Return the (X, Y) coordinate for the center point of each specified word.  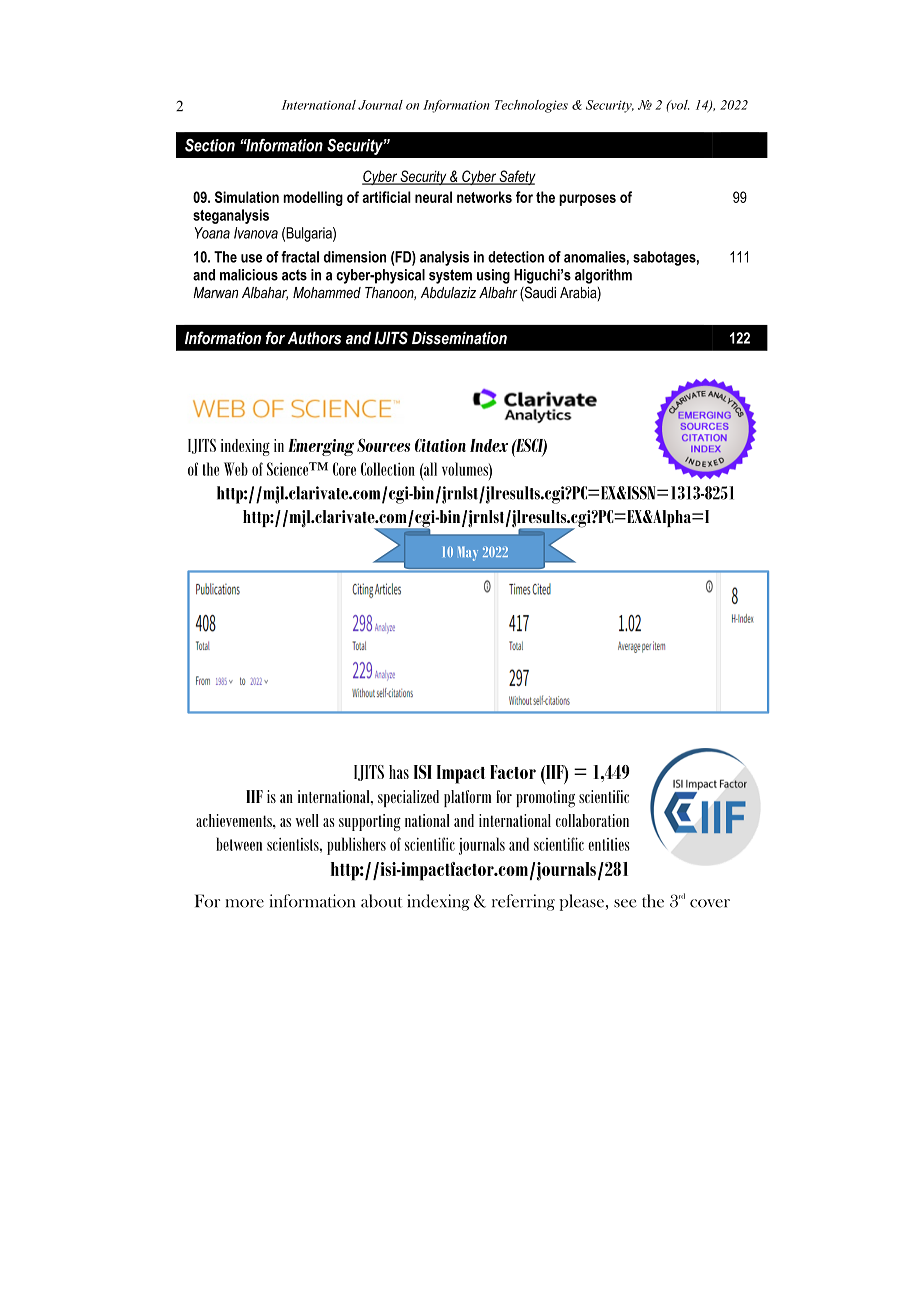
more (245, 903)
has (399, 772)
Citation (440, 445)
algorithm (603, 276)
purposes (587, 200)
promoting (545, 799)
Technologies (531, 106)
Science (289, 469)
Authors (314, 338)
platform (467, 798)
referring (523, 902)
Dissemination (459, 338)
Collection (388, 469)
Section (210, 145)
